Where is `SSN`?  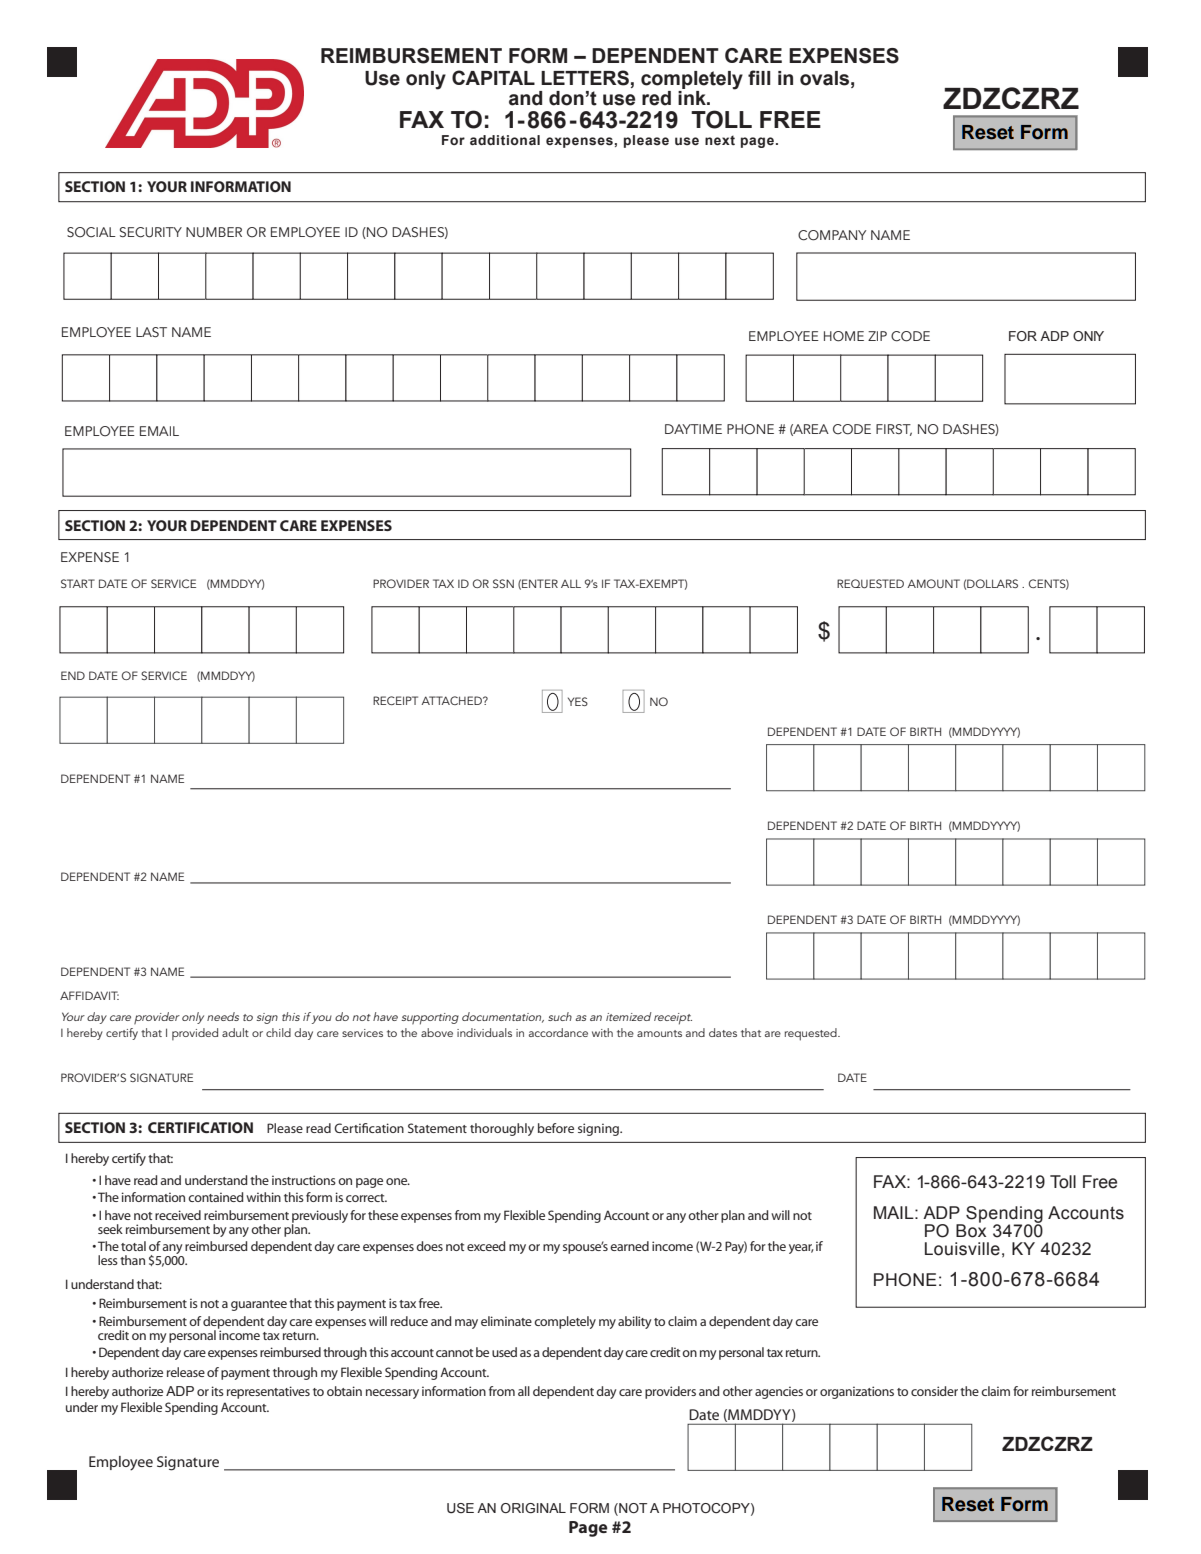 SSN is located at coordinates (503, 583).
